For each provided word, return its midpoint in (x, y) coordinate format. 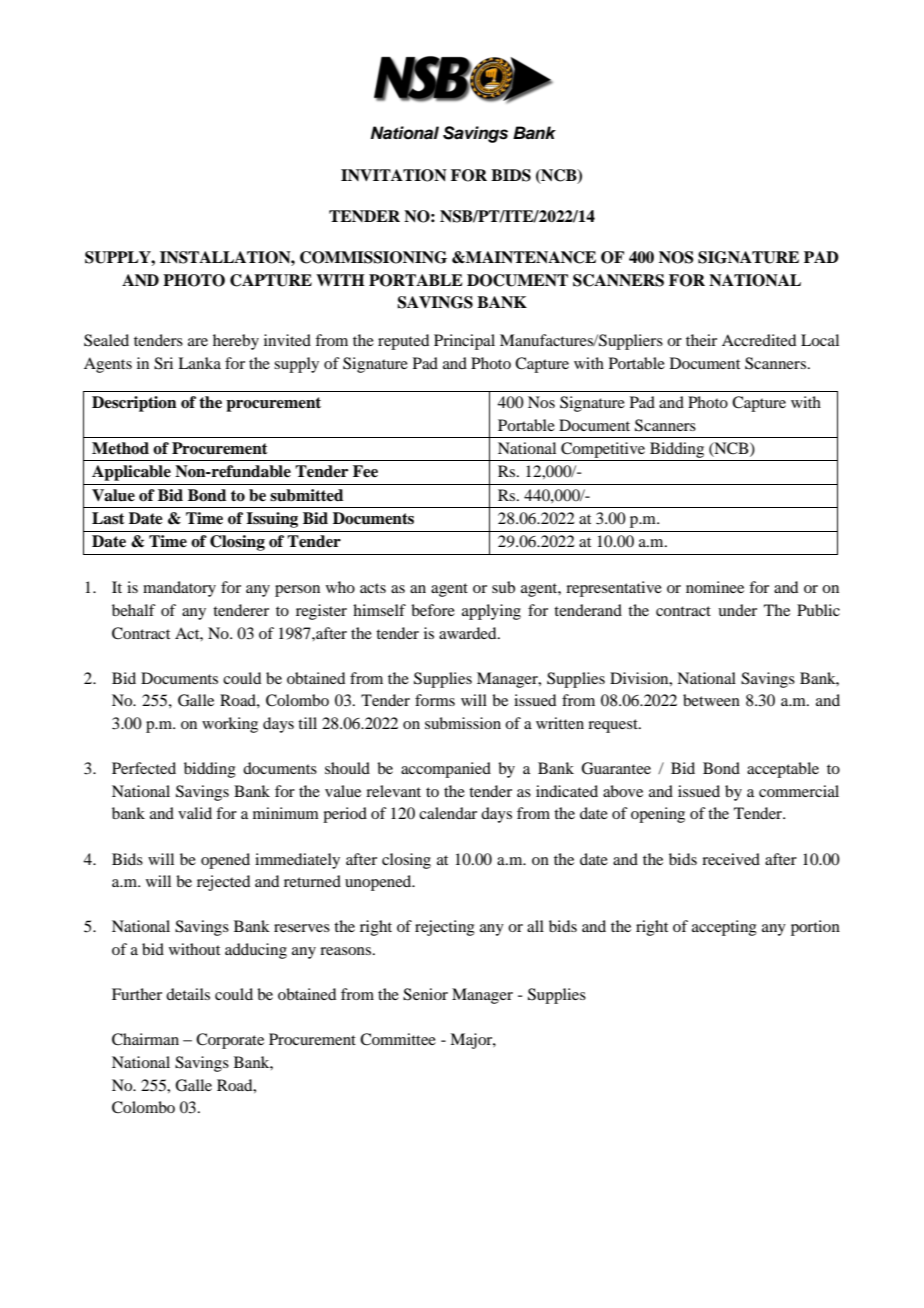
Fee (365, 471)
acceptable (783, 770)
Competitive (603, 450)
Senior (425, 994)
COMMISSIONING (373, 257)
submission (463, 723)
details (188, 994)
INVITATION (394, 175)
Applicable (131, 473)
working (230, 725)
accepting (724, 928)
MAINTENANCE (530, 257)
